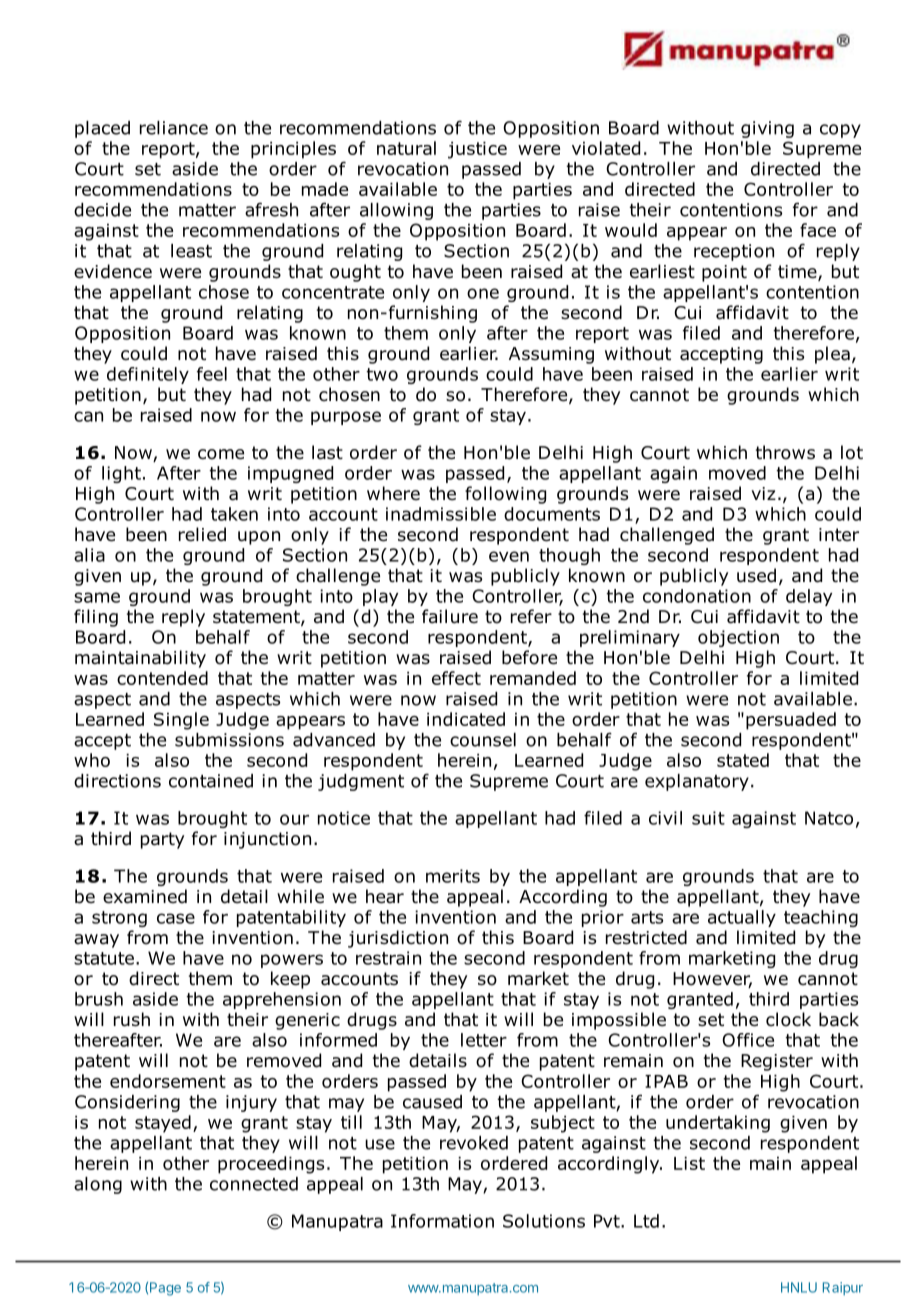 The width and height of the screenshot is (924, 1308). Describe the element at coordinates (738, 638) in the screenshot. I see `objection` at that location.
